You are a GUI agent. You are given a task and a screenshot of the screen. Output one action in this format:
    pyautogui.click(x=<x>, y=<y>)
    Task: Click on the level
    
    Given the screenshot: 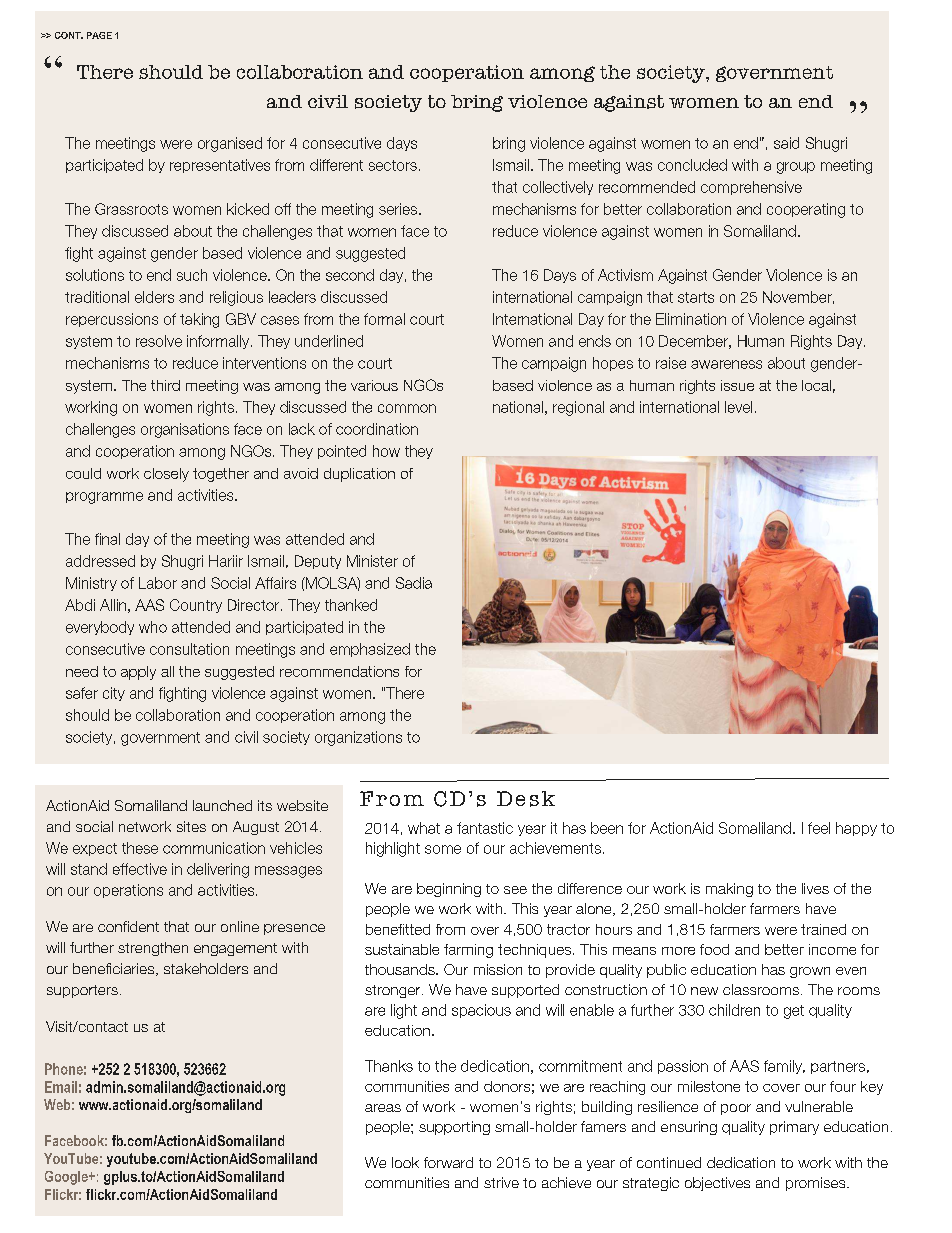 What is the action you would take?
    pyautogui.click(x=738, y=407)
